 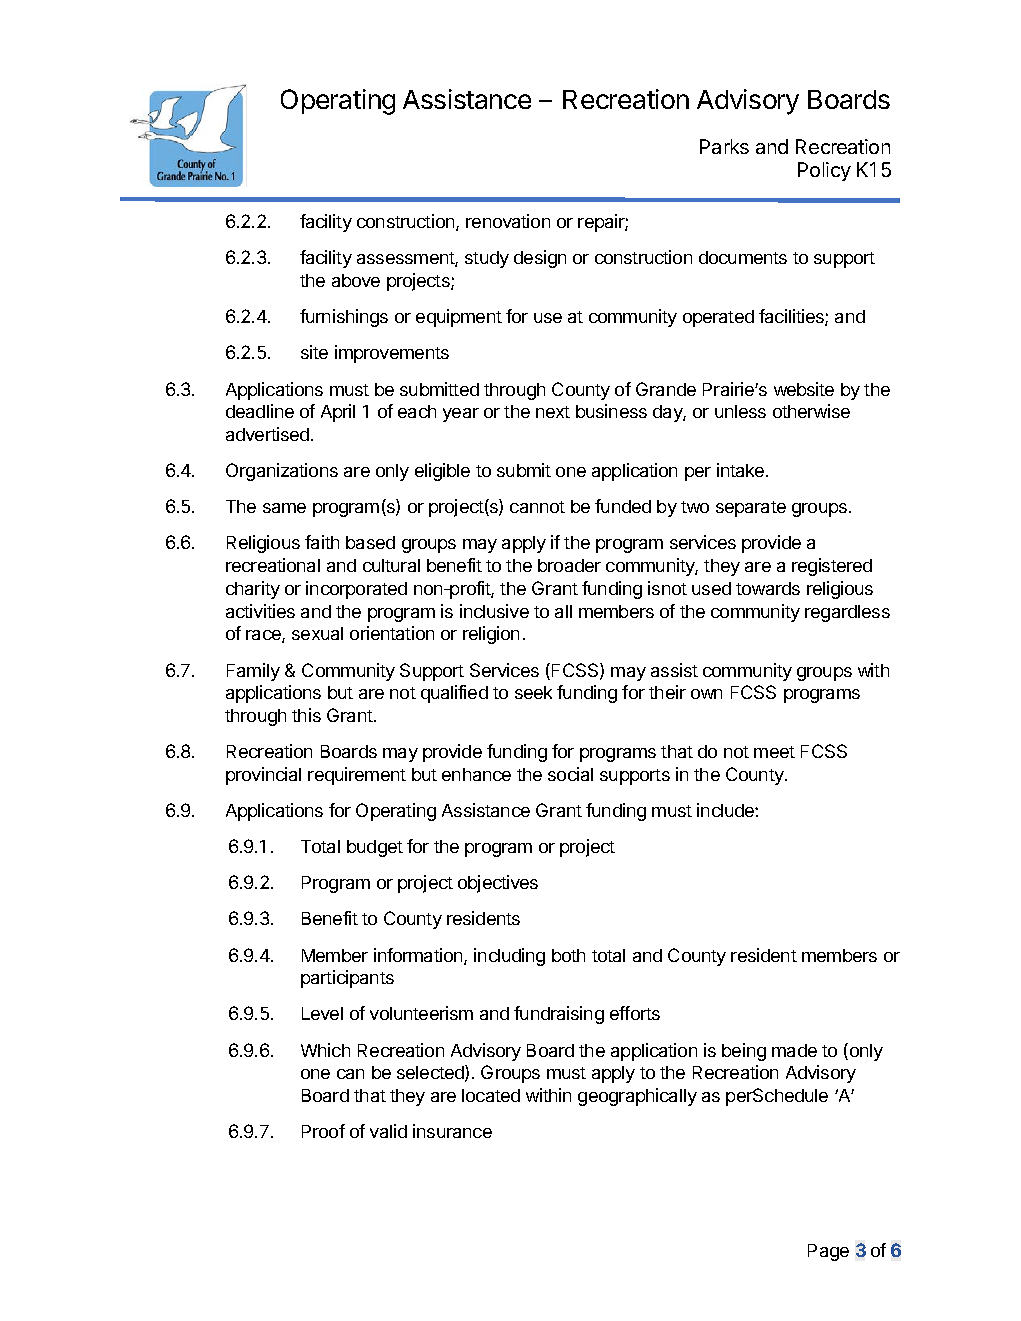 I want to click on Page, so click(x=828, y=1252).
